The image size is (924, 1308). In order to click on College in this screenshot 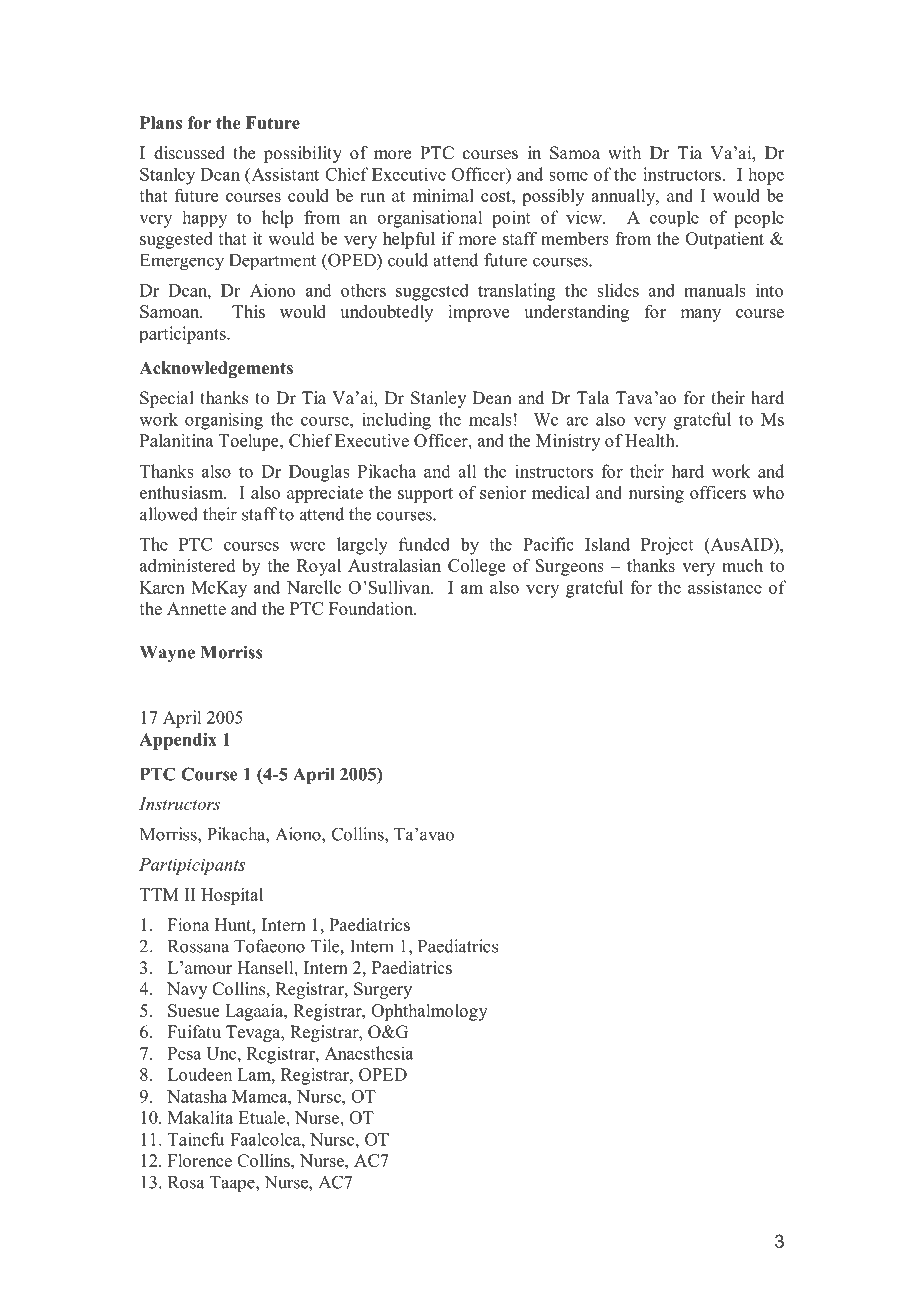, I will do `click(476, 567)`.
